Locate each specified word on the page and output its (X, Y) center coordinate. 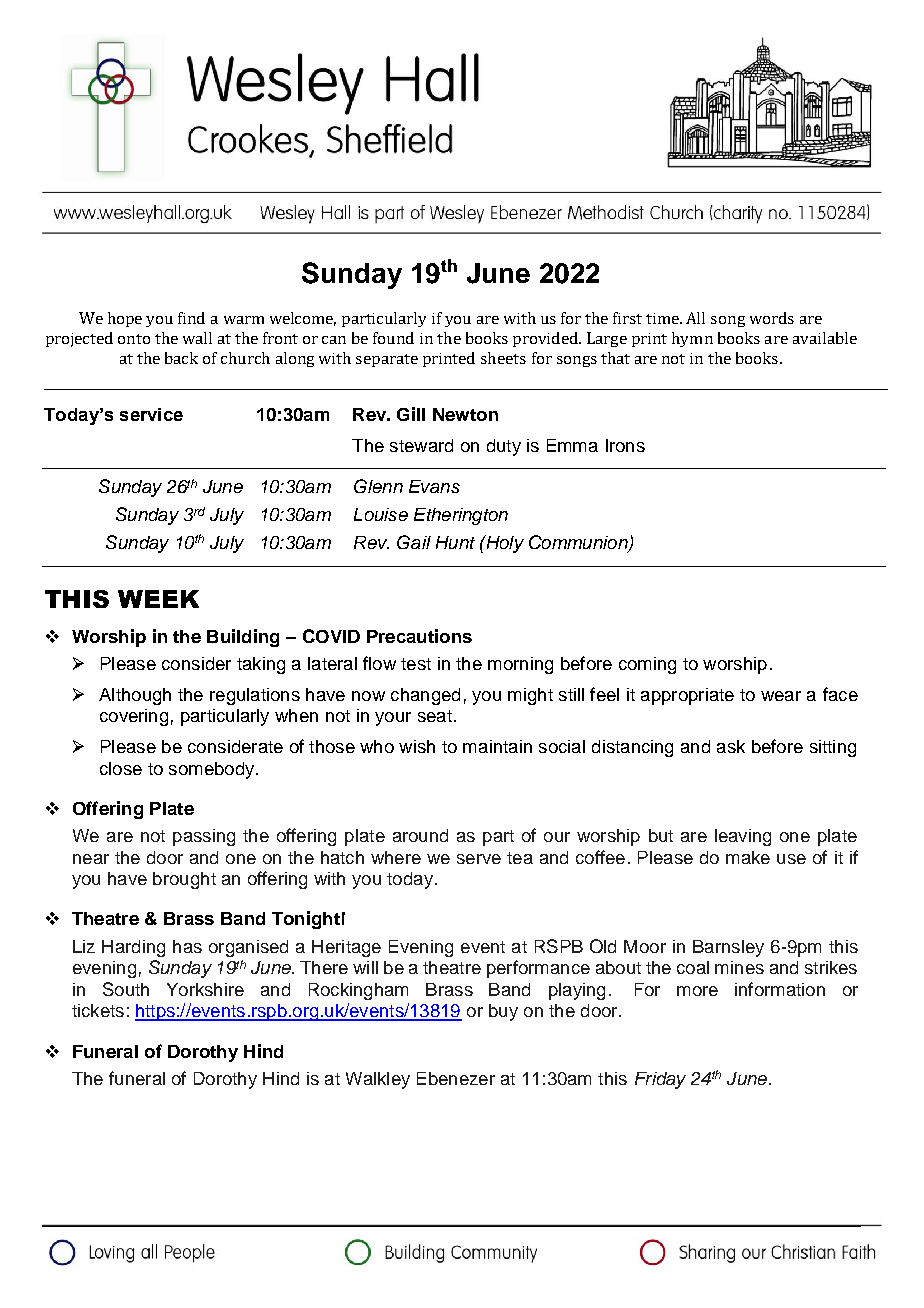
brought (184, 880)
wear (781, 696)
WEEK (158, 599)
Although (135, 696)
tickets (98, 1010)
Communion (579, 543)
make (748, 857)
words (772, 318)
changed (425, 696)
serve (479, 859)
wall (197, 338)
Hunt (455, 542)
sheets (503, 358)
